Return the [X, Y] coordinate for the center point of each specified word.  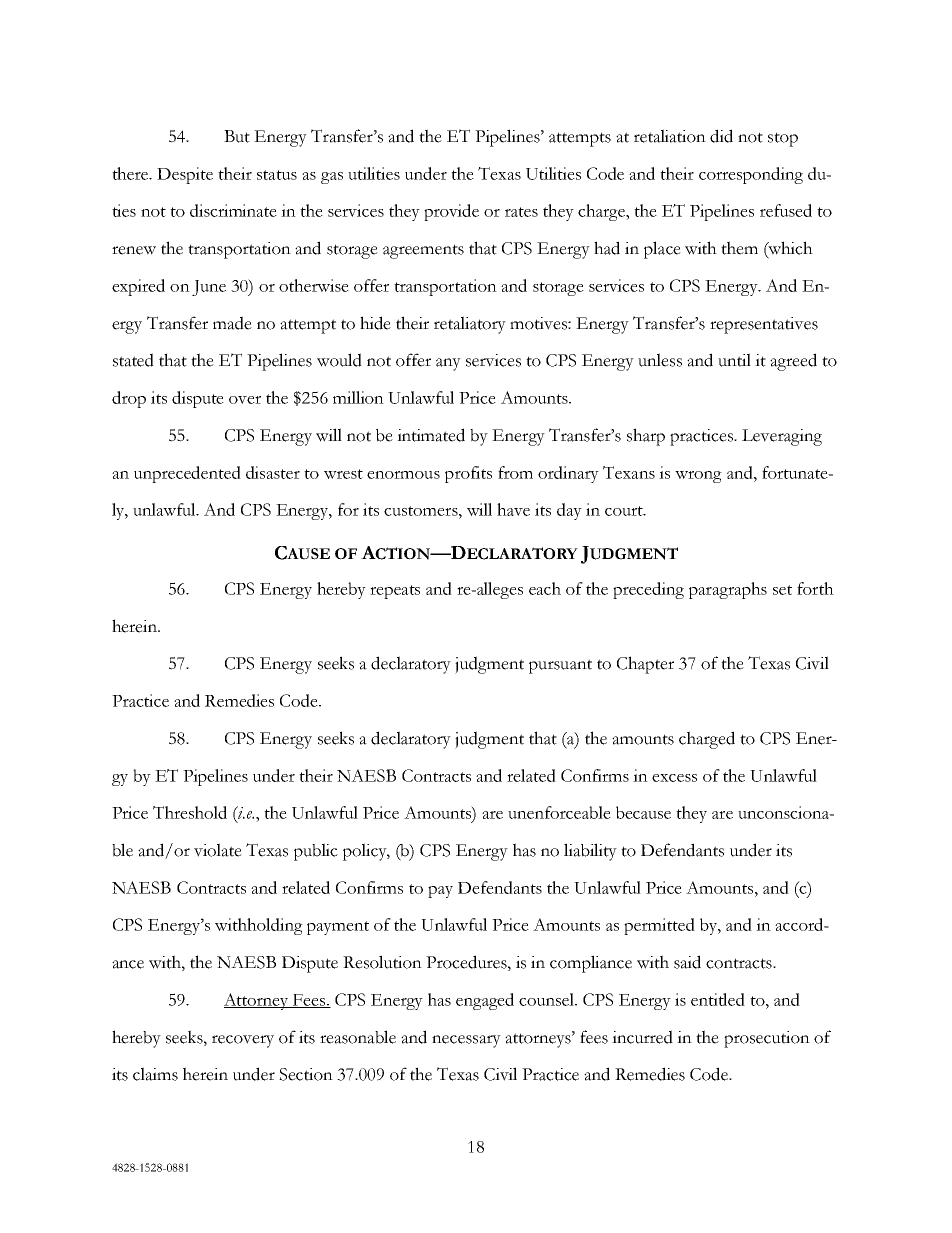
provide [451, 212]
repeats [395, 592]
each [545, 588]
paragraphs [728, 590]
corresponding [751, 175]
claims [155, 1074]
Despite [185, 175]
